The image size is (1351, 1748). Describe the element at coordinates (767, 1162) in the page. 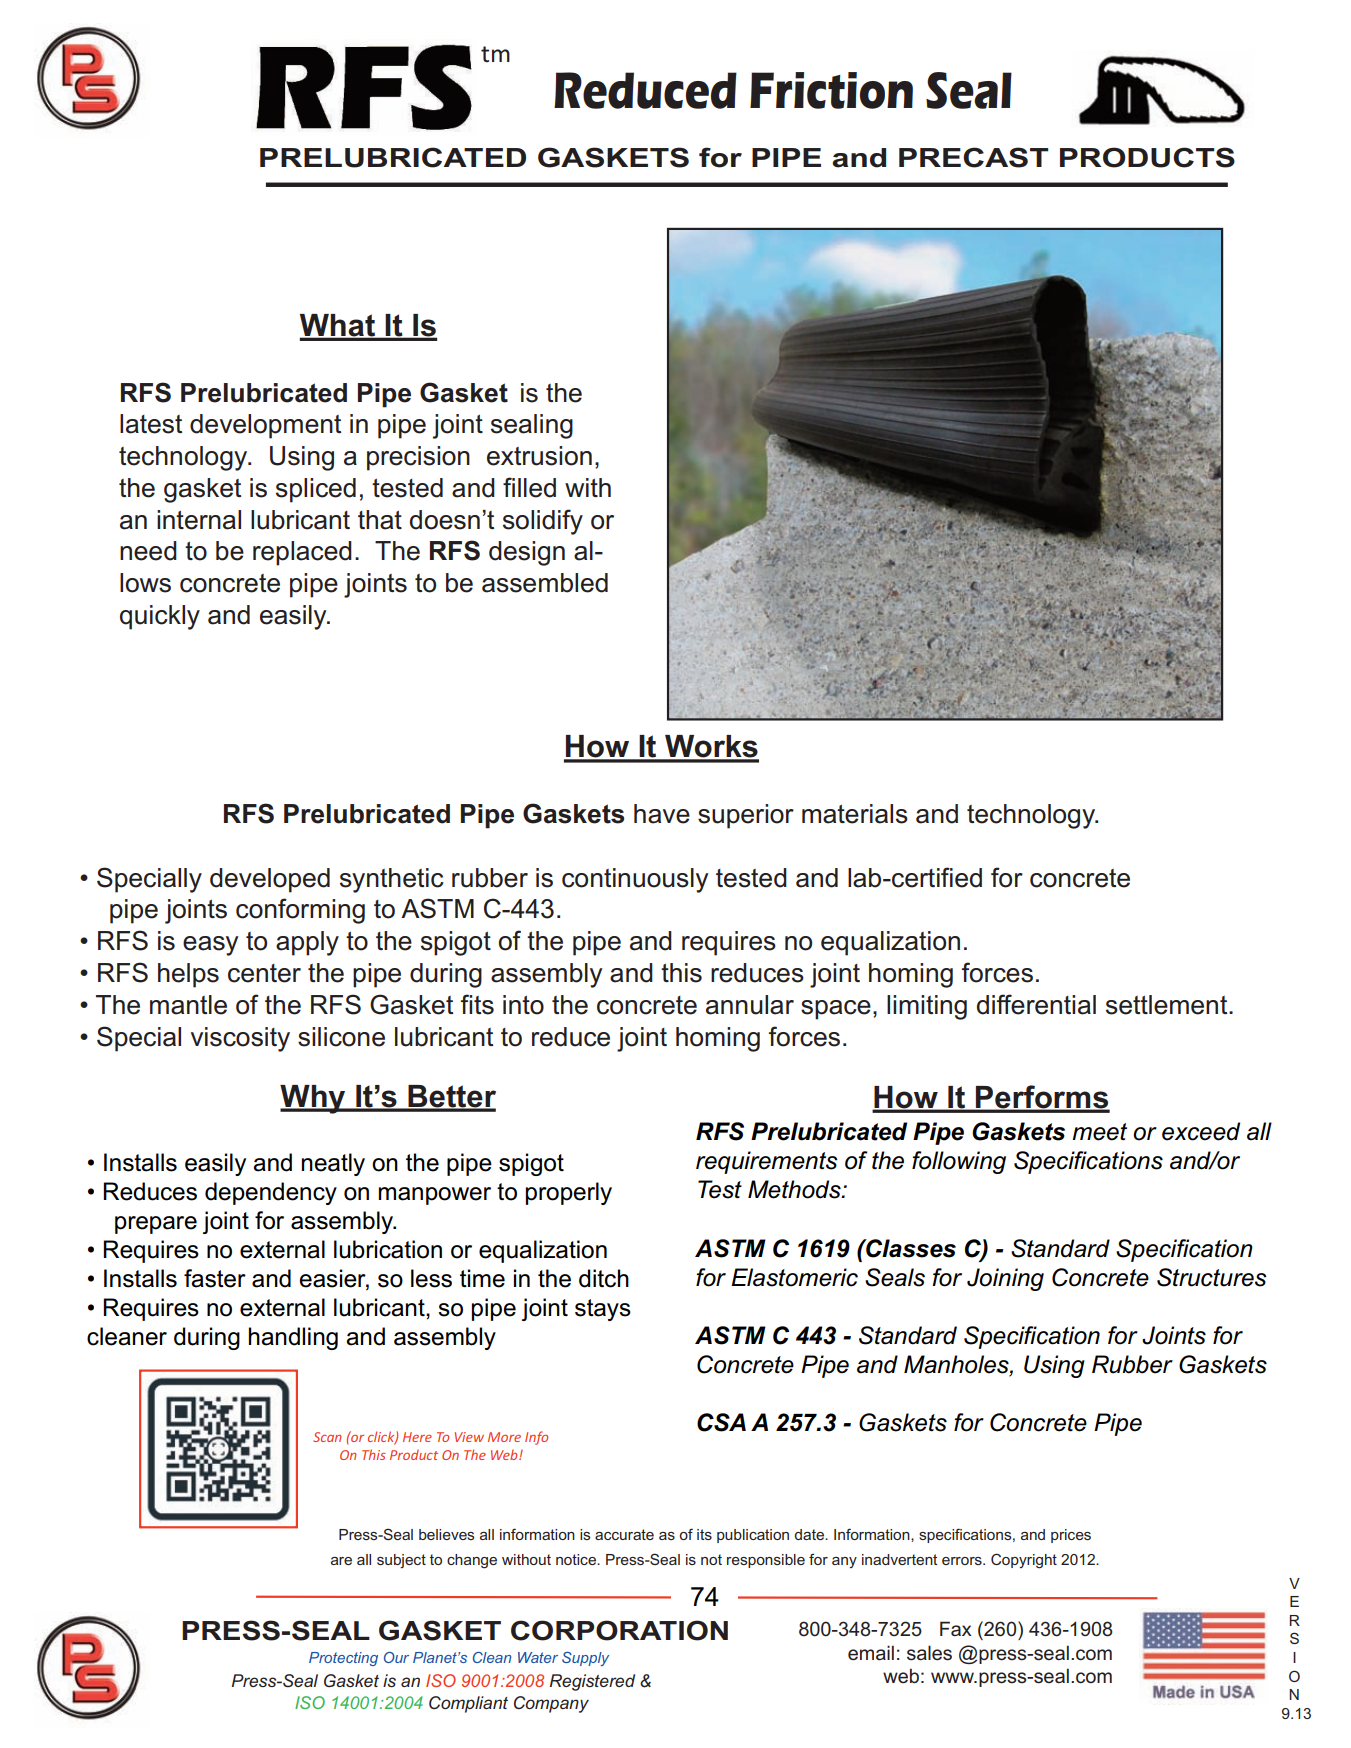

I see `requirements` at that location.
